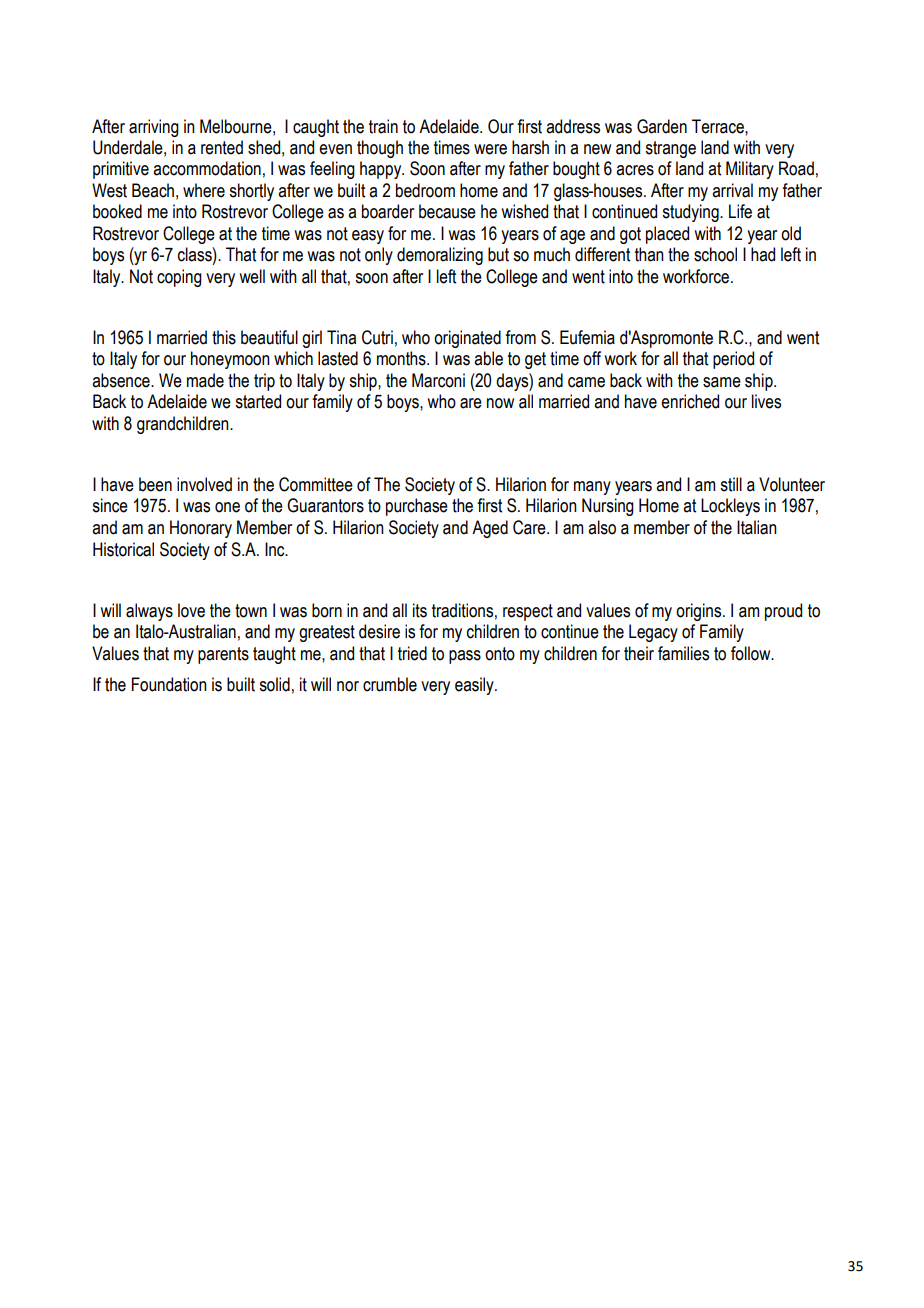 The width and height of the screenshot is (924, 1308). Describe the element at coordinates (719, 126) in the screenshot. I see `Terrace` at that location.
